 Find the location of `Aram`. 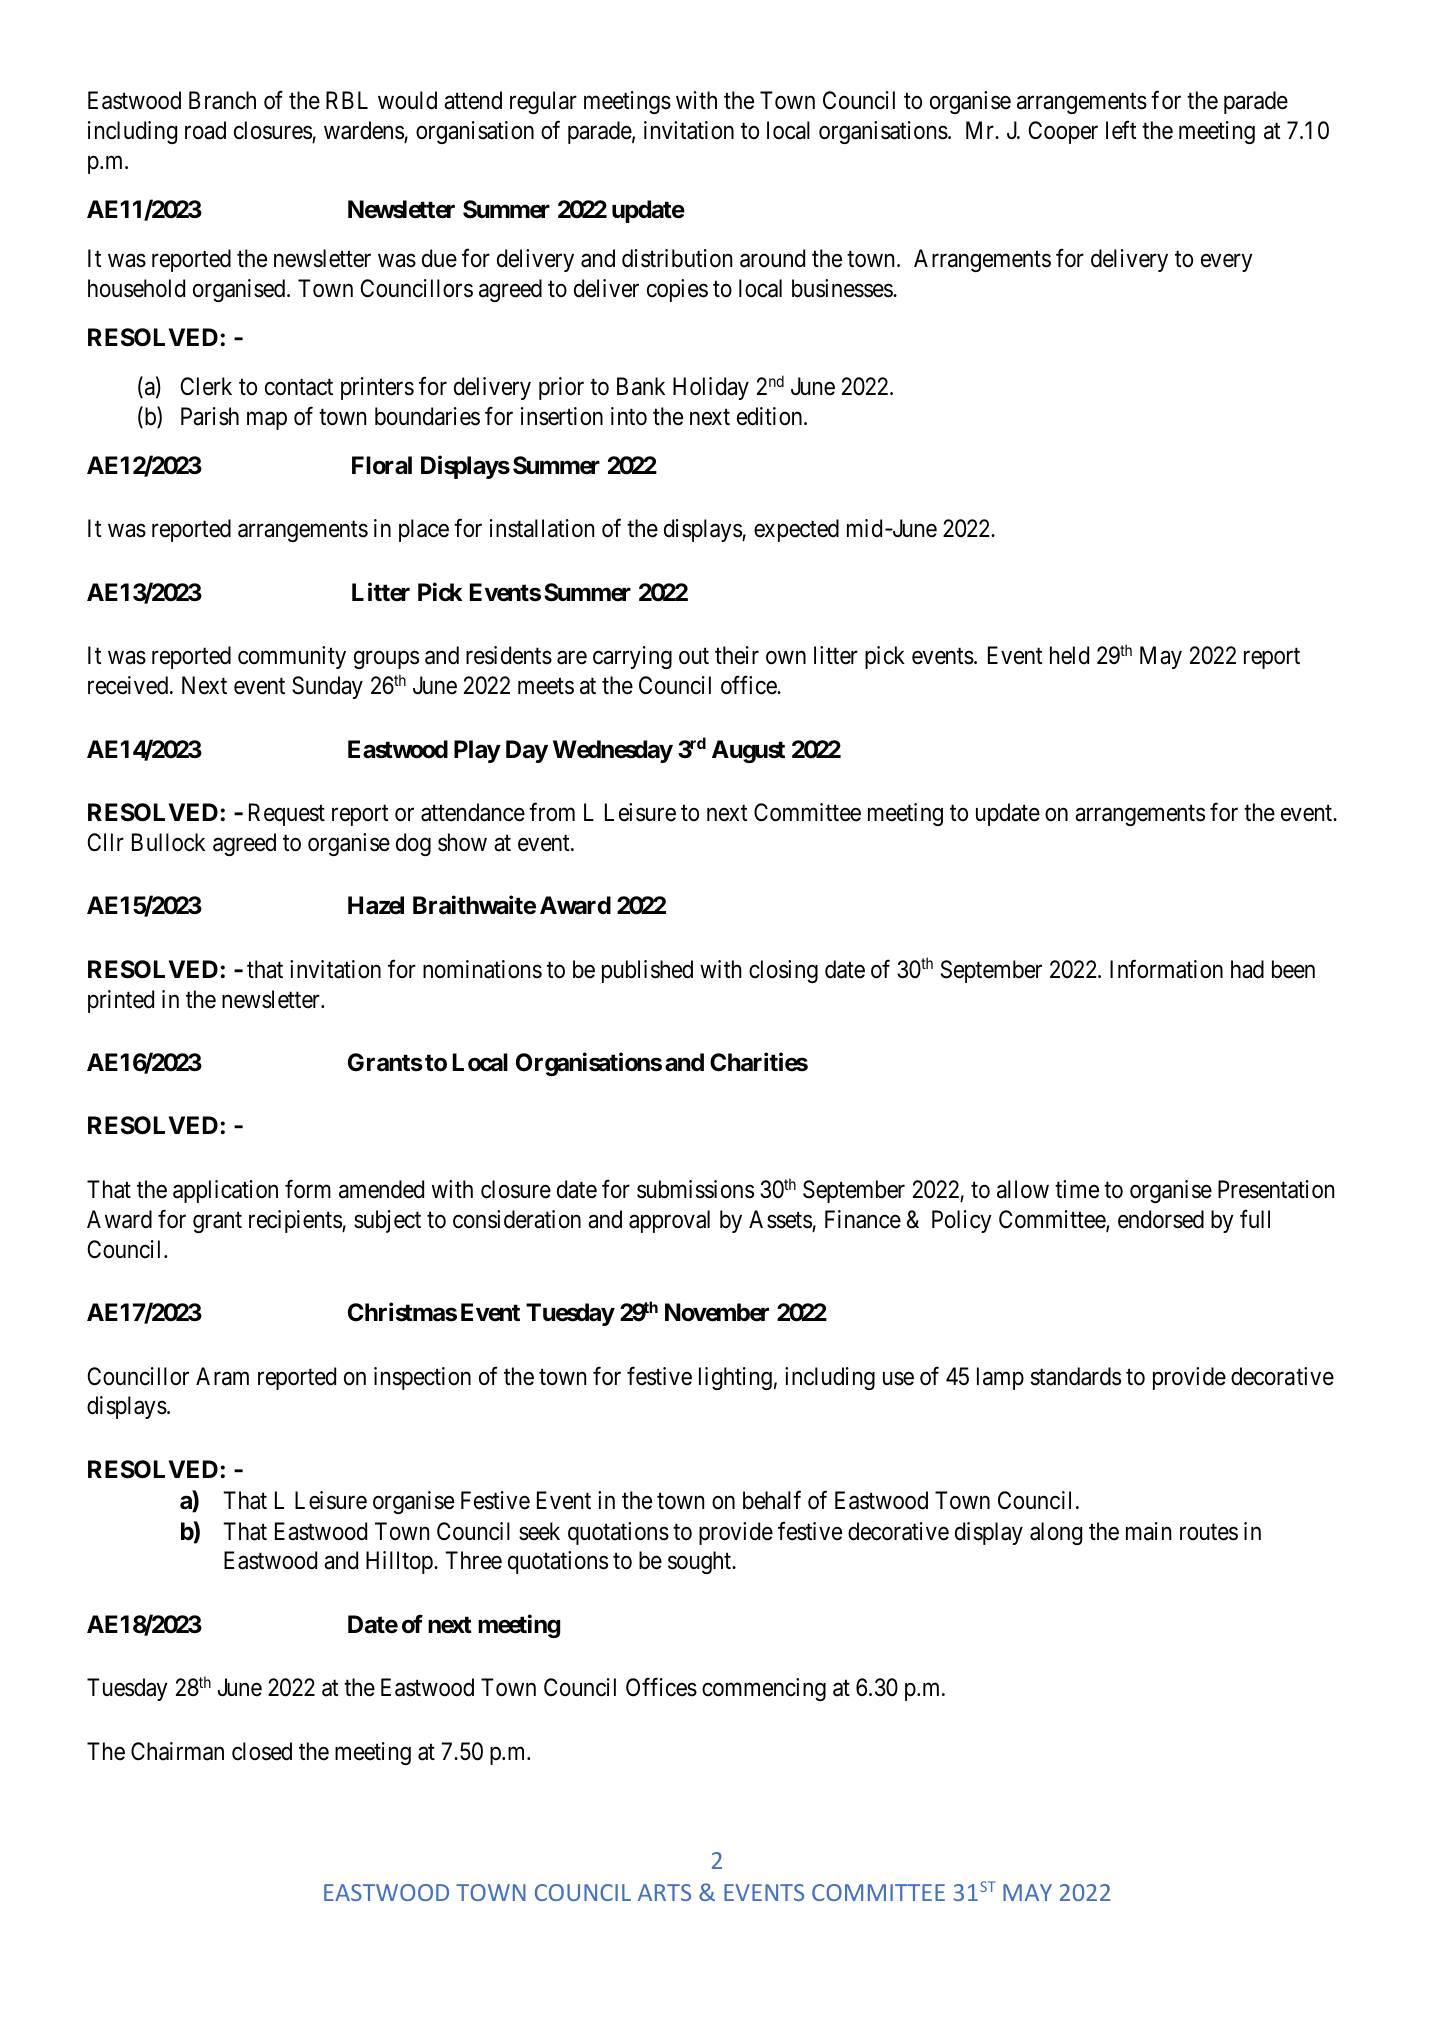

Aram is located at coordinates (222, 1376).
